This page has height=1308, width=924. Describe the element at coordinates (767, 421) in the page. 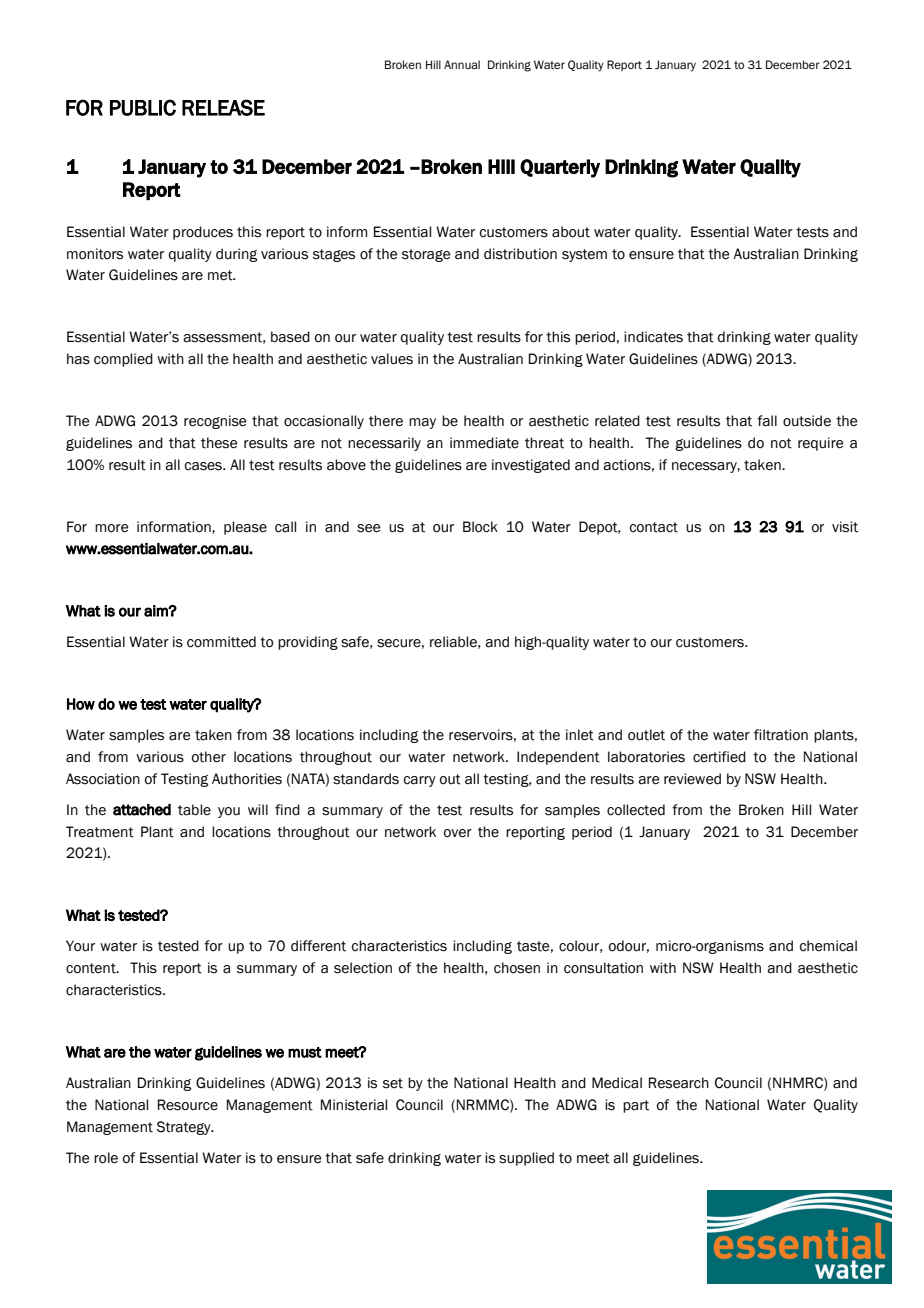

I see `fall` at that location.
